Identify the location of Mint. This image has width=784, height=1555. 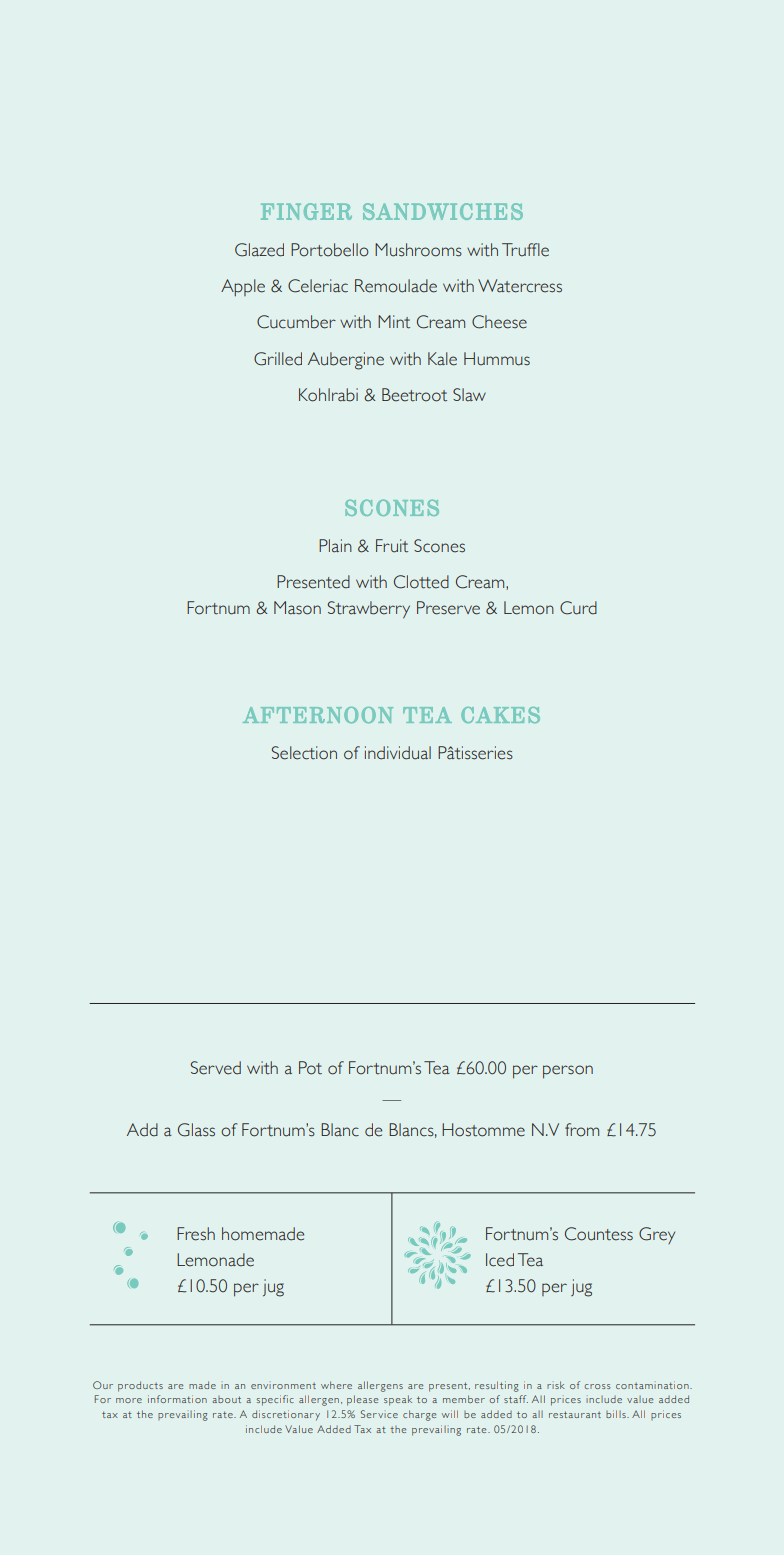
(394, 322).
